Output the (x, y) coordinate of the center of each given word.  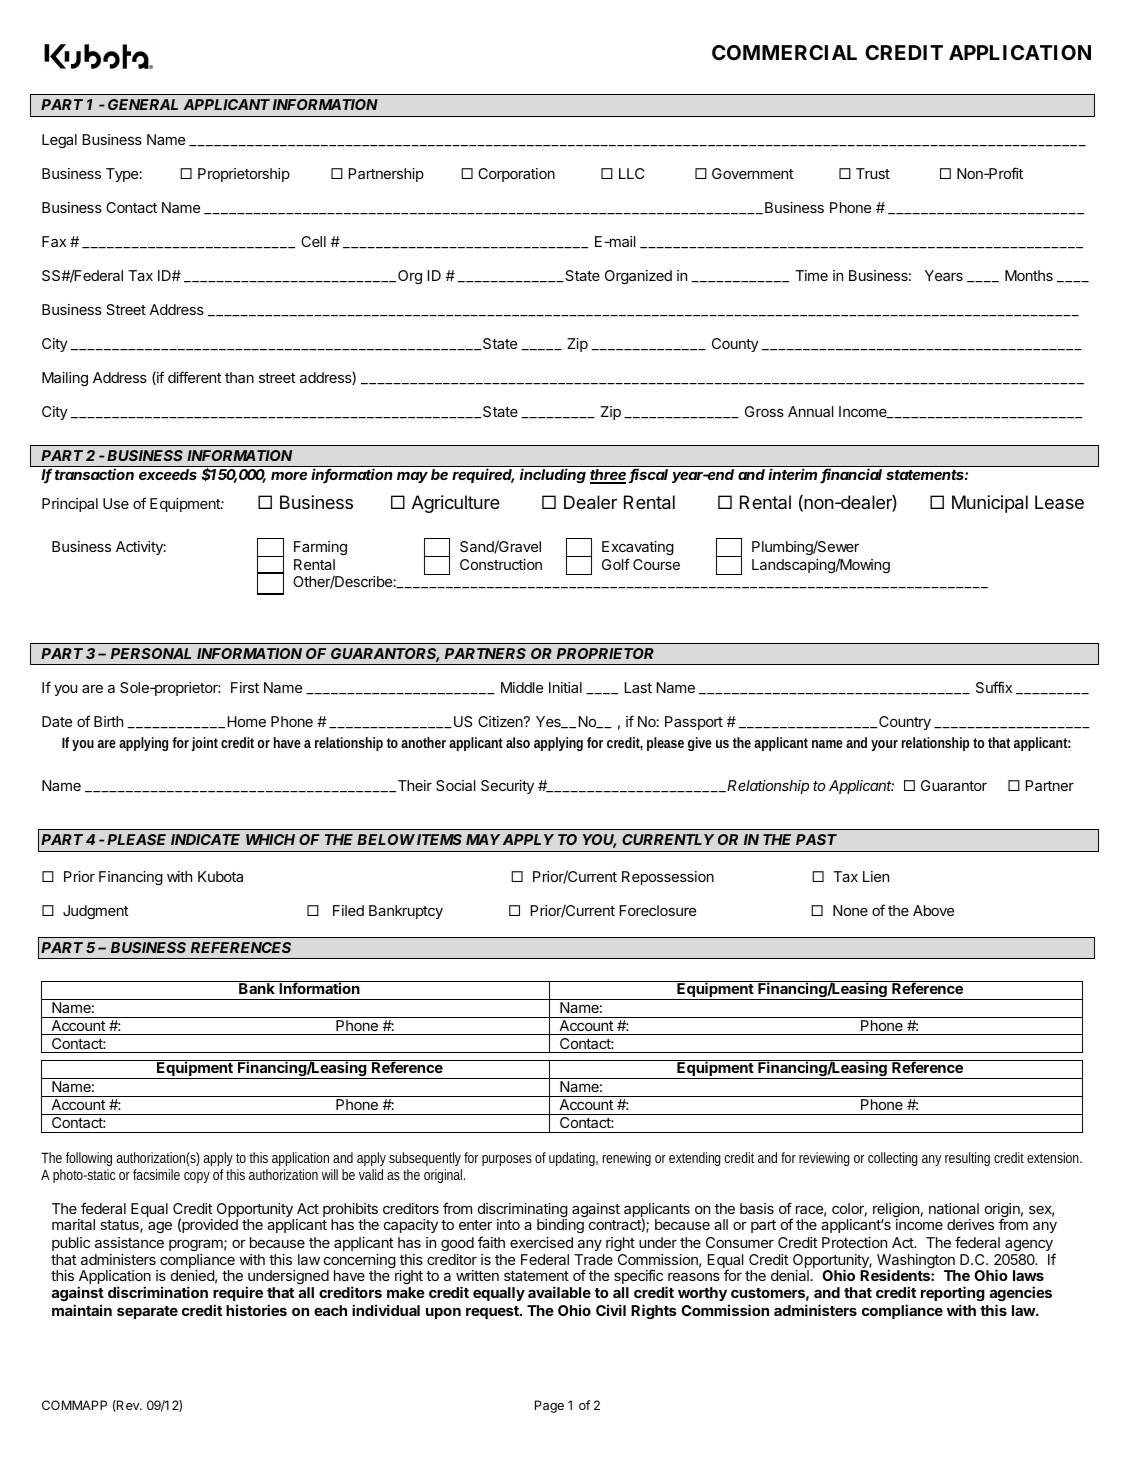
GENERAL (143, 104)
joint (205, 744)
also (518, 742)
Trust (873, 173)
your (884, 745)
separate (147, 1312)
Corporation (516, 175)
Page (549, 1406)
